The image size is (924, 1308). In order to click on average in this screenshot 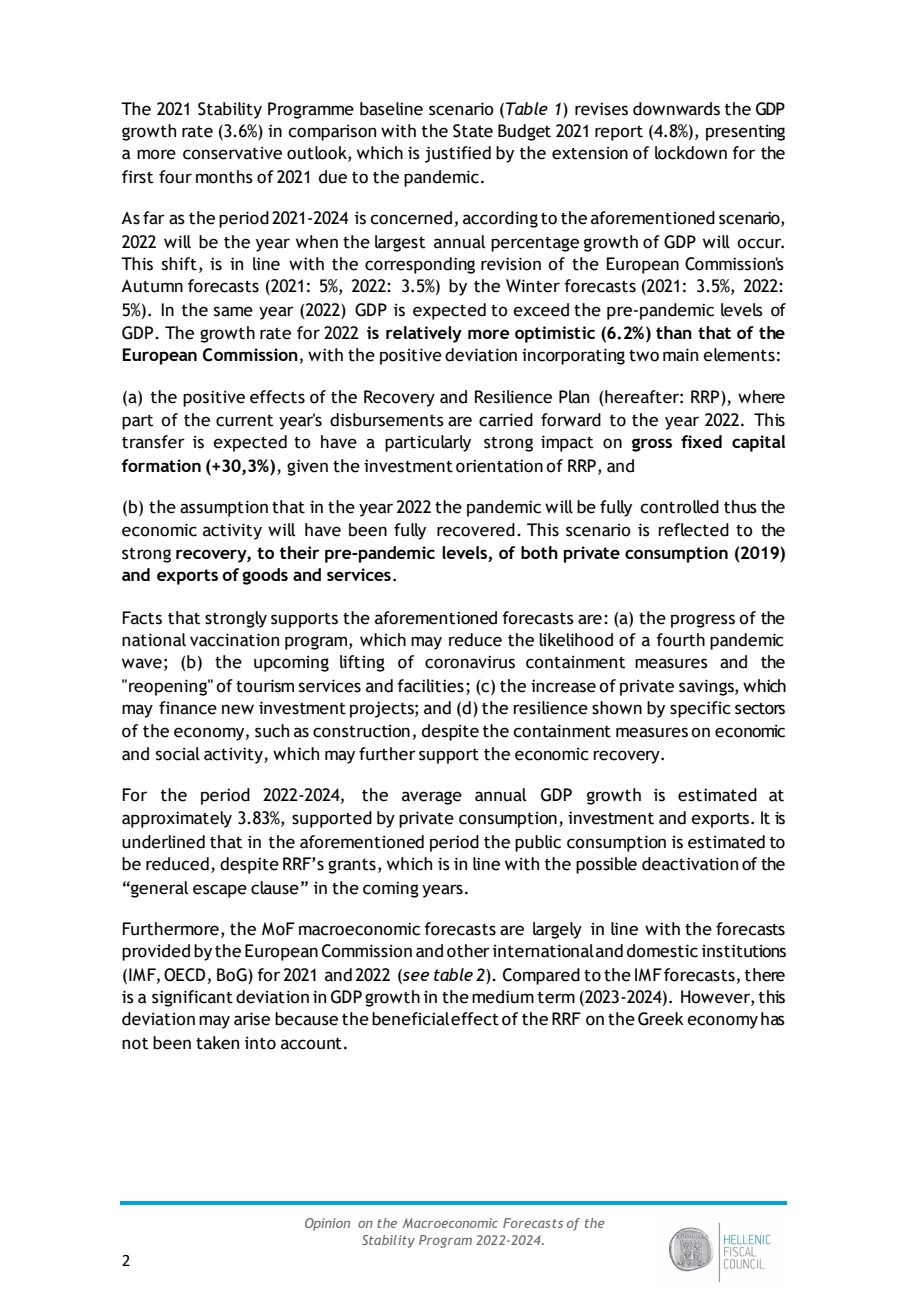, I will do `click(432, 798)`.
